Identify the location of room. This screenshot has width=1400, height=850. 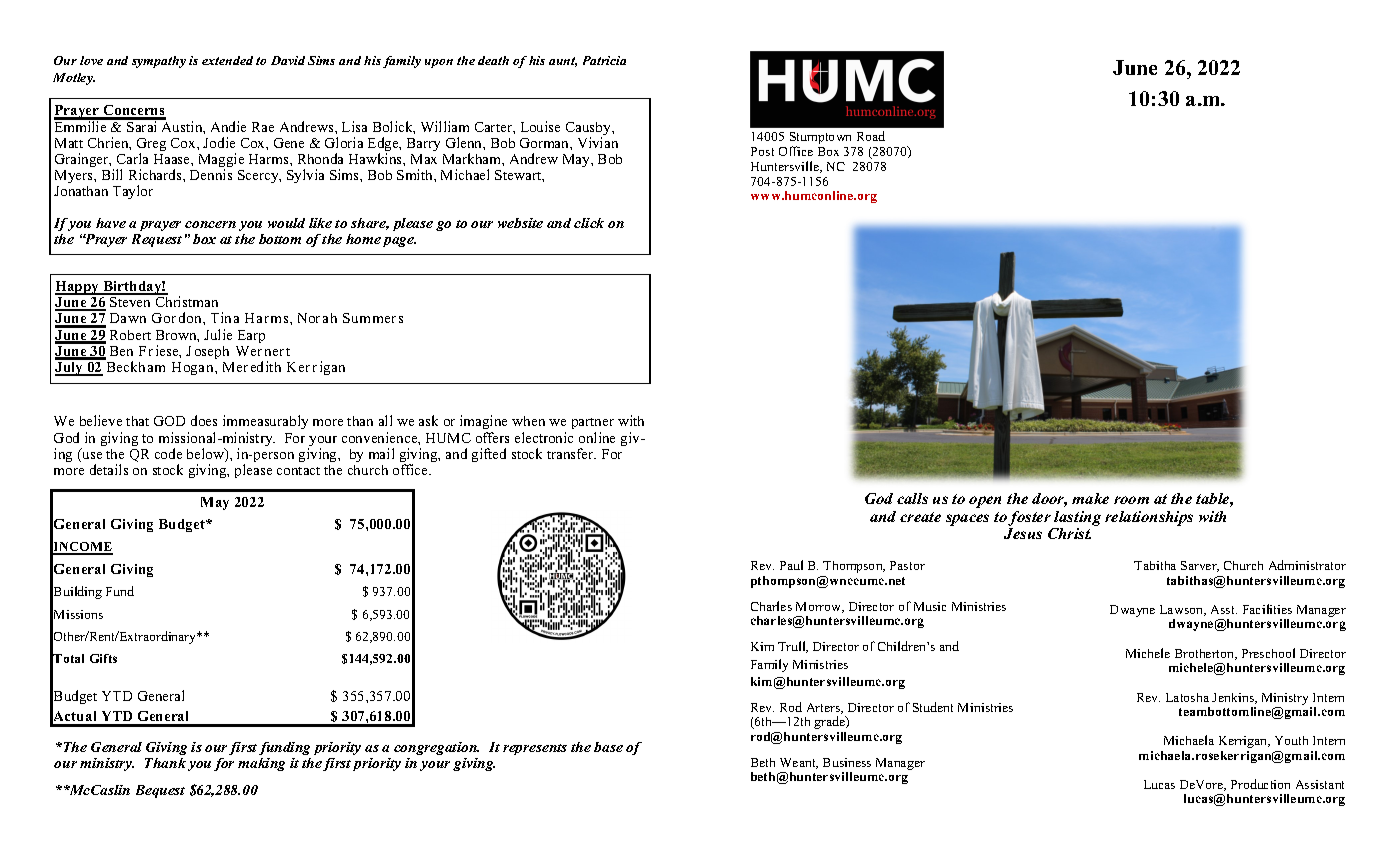
(1131, 500).
